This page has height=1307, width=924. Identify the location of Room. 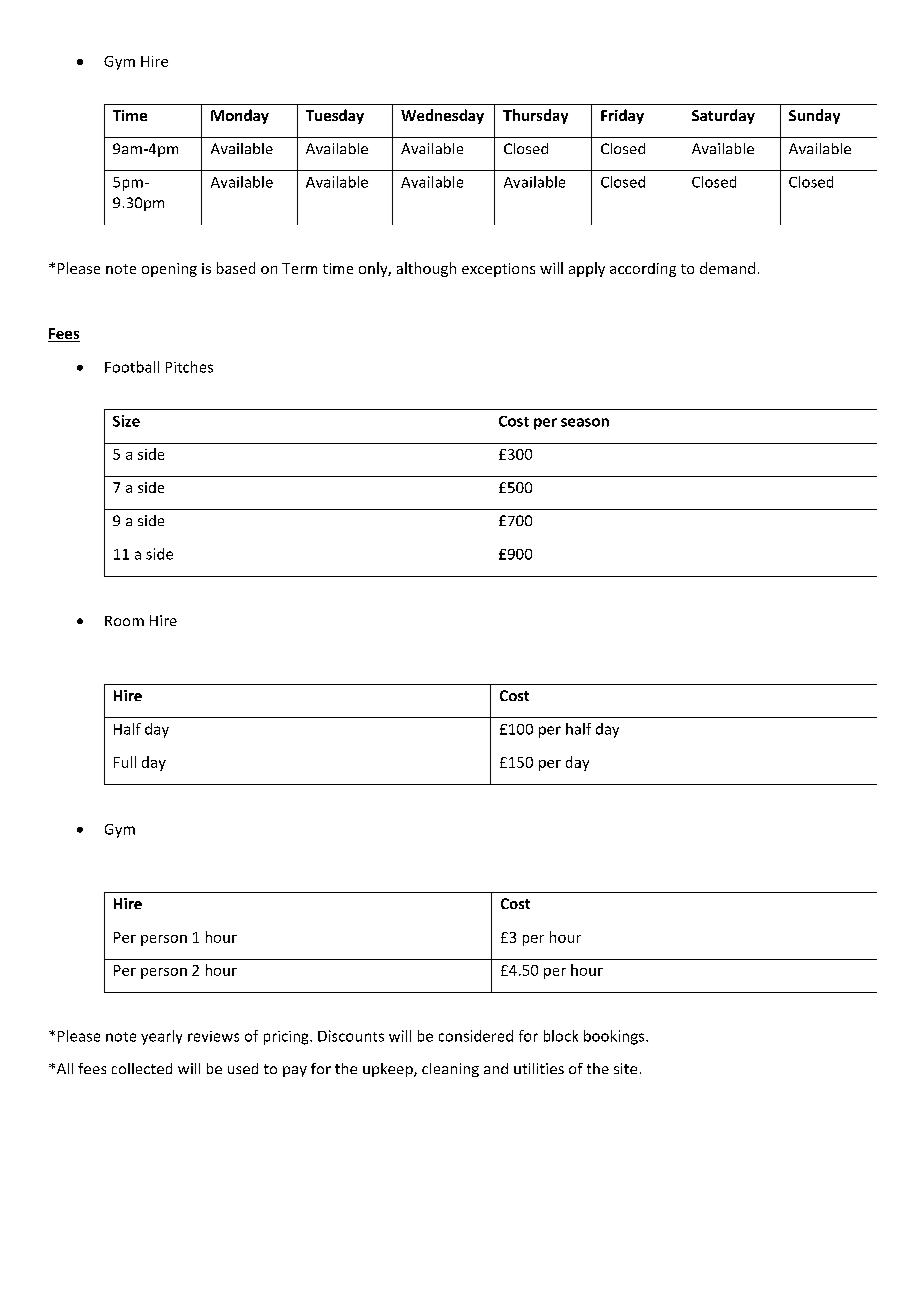
(124, 621).
